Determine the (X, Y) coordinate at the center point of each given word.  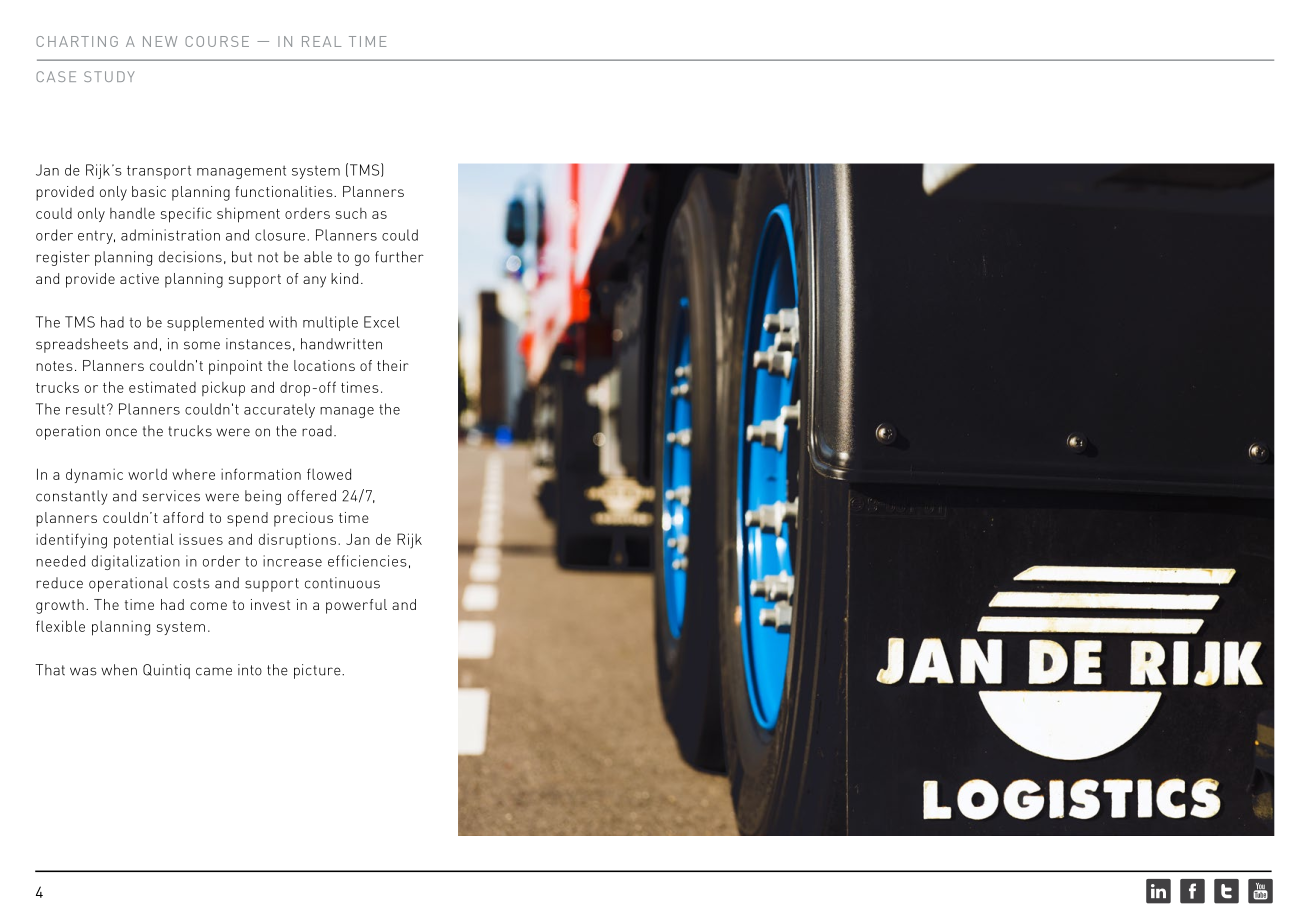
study (109, 76)
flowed (329, 474)
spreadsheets (82, 345)
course (217, 41)
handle (132, 213)
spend (247, 519)
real (321, 41)
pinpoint (235, 367)
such (351, 213)
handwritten (341, 344)
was (83, 671)
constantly (72, 497)
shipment (248, 215)
